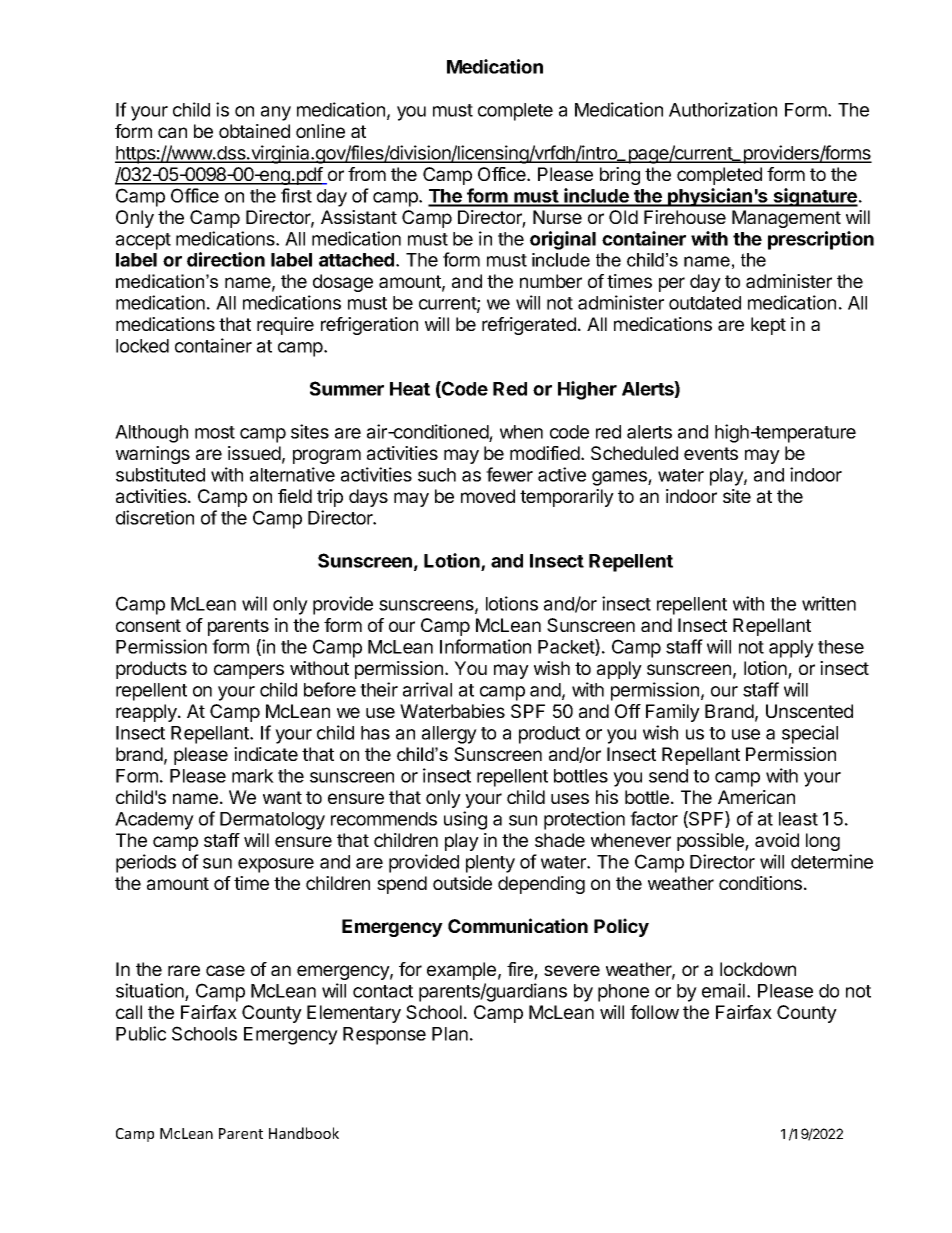  I want to click on obtained, so click(254, 131).
